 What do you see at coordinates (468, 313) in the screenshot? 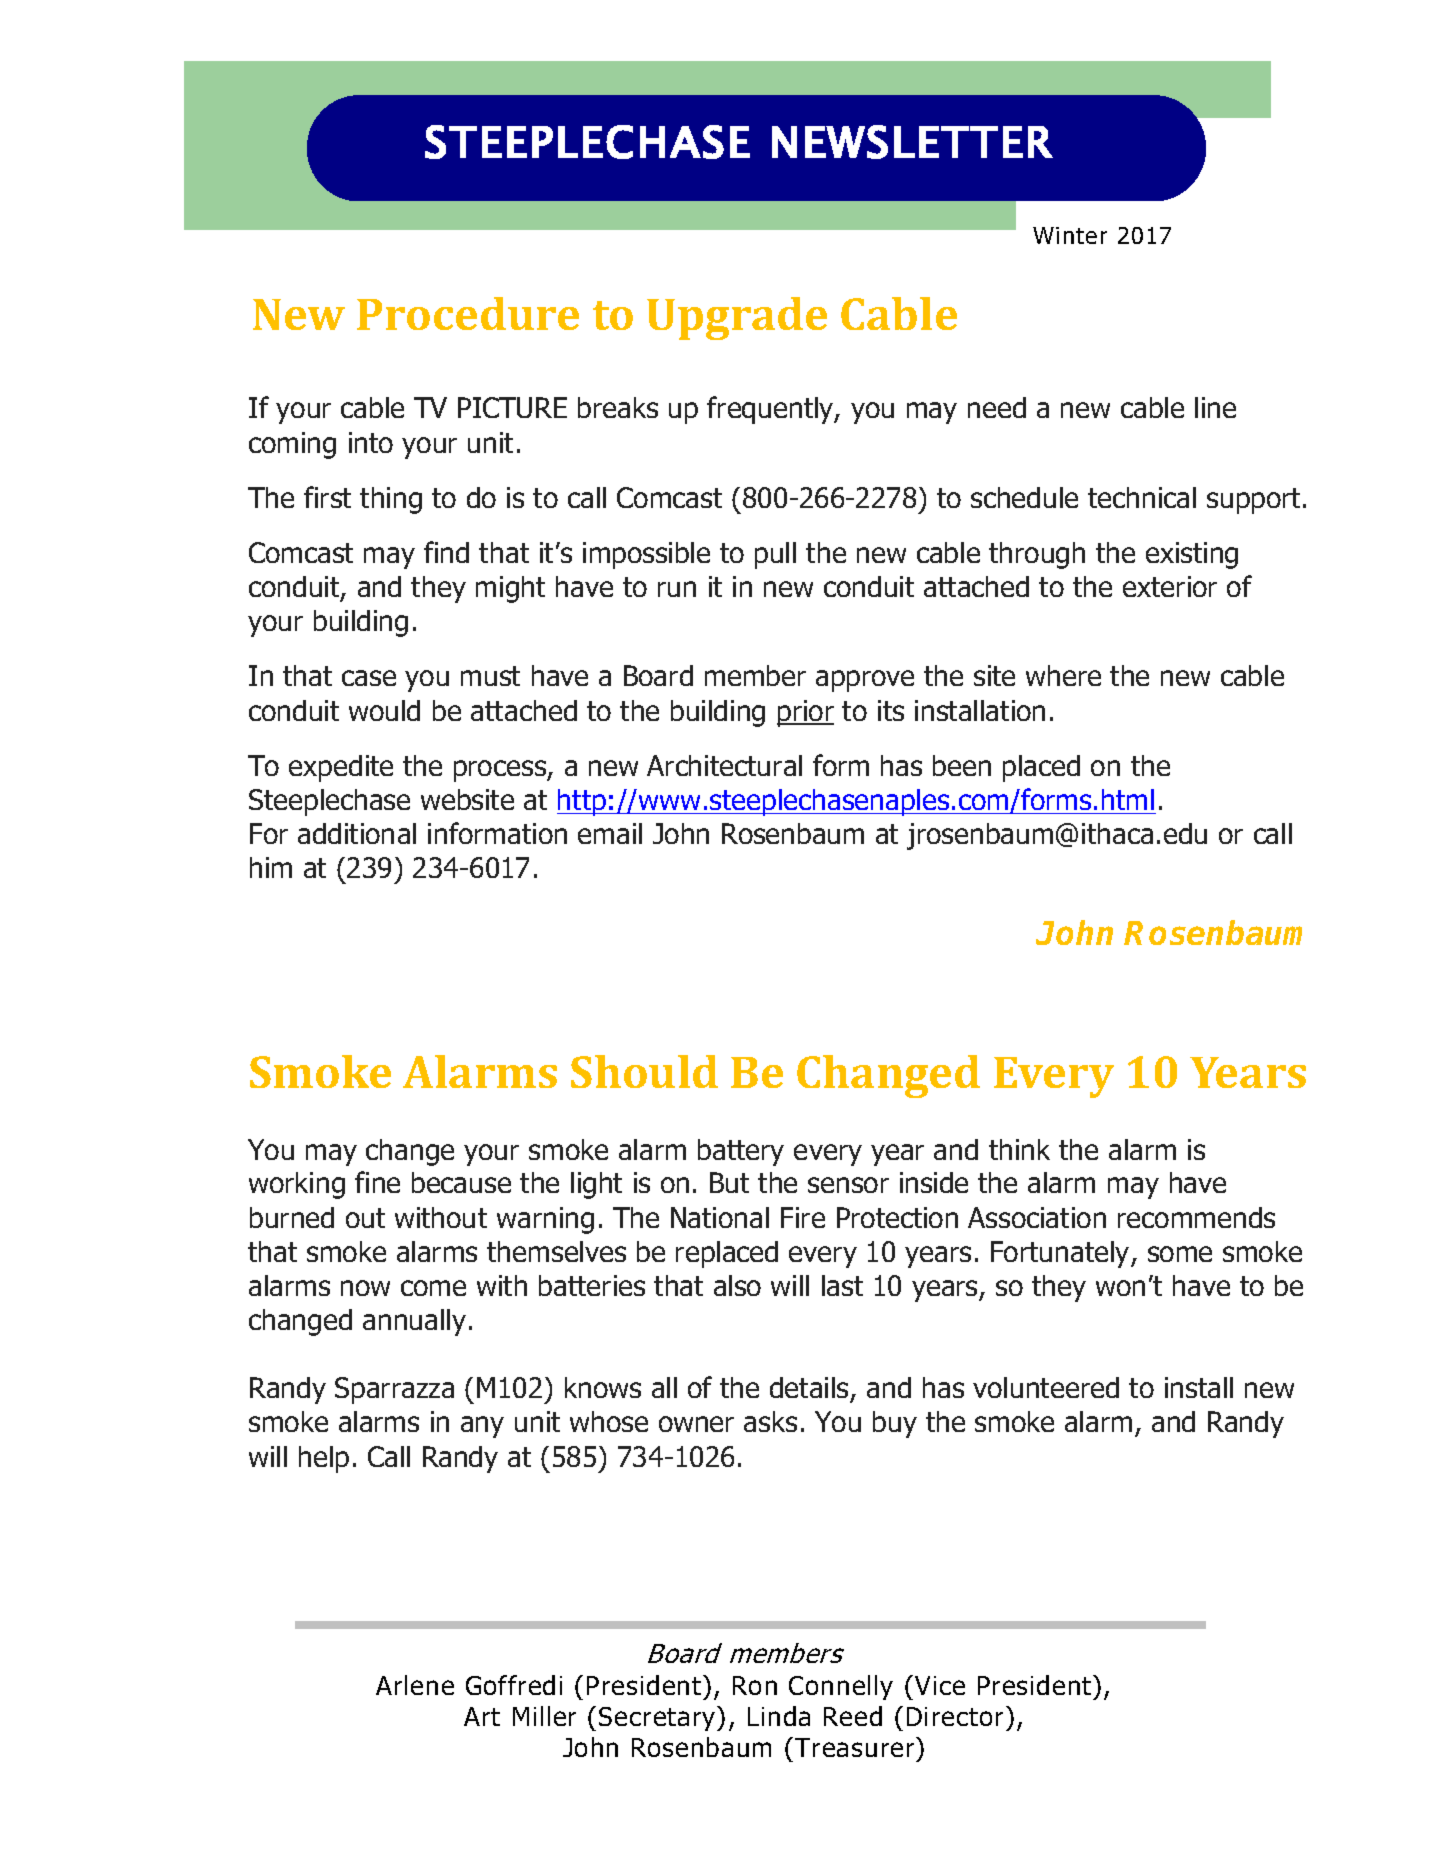
I see `Procedure` at bounding box center [468, 313].
